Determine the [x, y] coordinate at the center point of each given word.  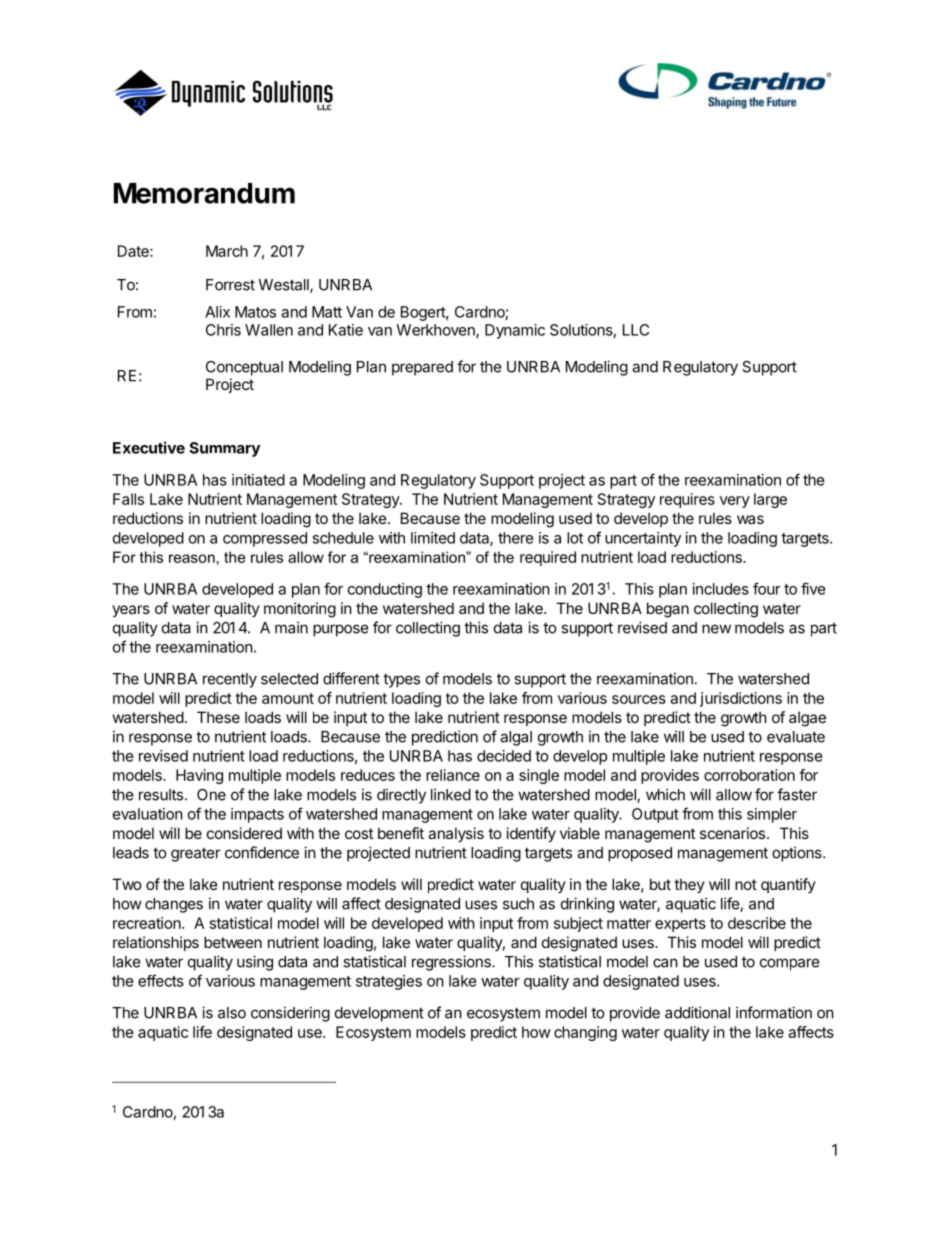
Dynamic [515, 331]
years [131, 611]
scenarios [734, 833]
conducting [385, 590]
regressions [452, 963]
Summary [224, 449]
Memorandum [204, 193]
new [716, 629]
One [211, 795]
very [735, 502]
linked [451, 794]
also [232, 1013]
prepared [422, 368]
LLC [636, 330]
